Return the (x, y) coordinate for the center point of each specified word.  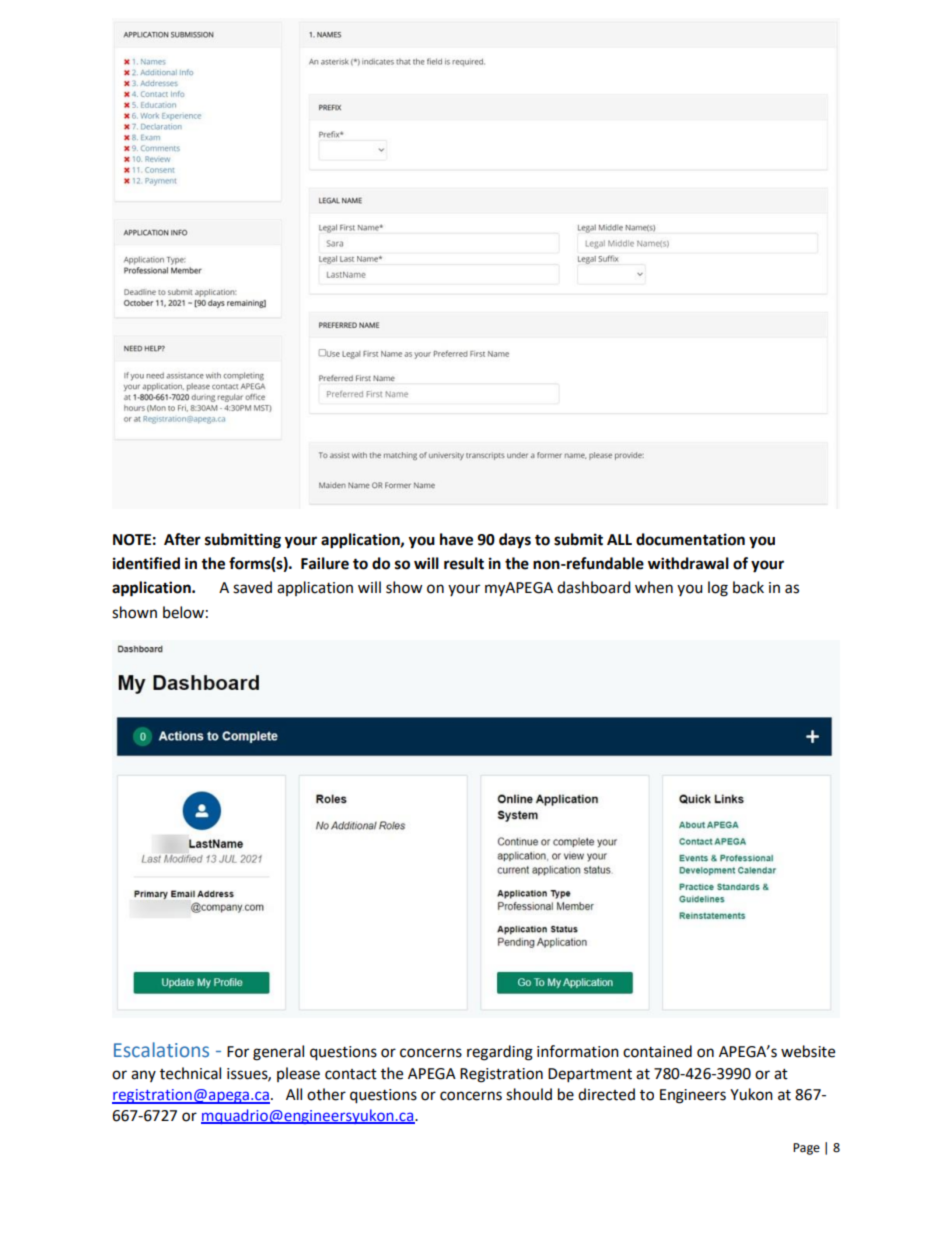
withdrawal (688, 563)
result (464, 563)
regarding (500, 1053)
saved (252, 587)
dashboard (594, 587)
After (182, 539)
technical (190, 1073)
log (718, 589)
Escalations (161, 1050)
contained (657, 1051)
